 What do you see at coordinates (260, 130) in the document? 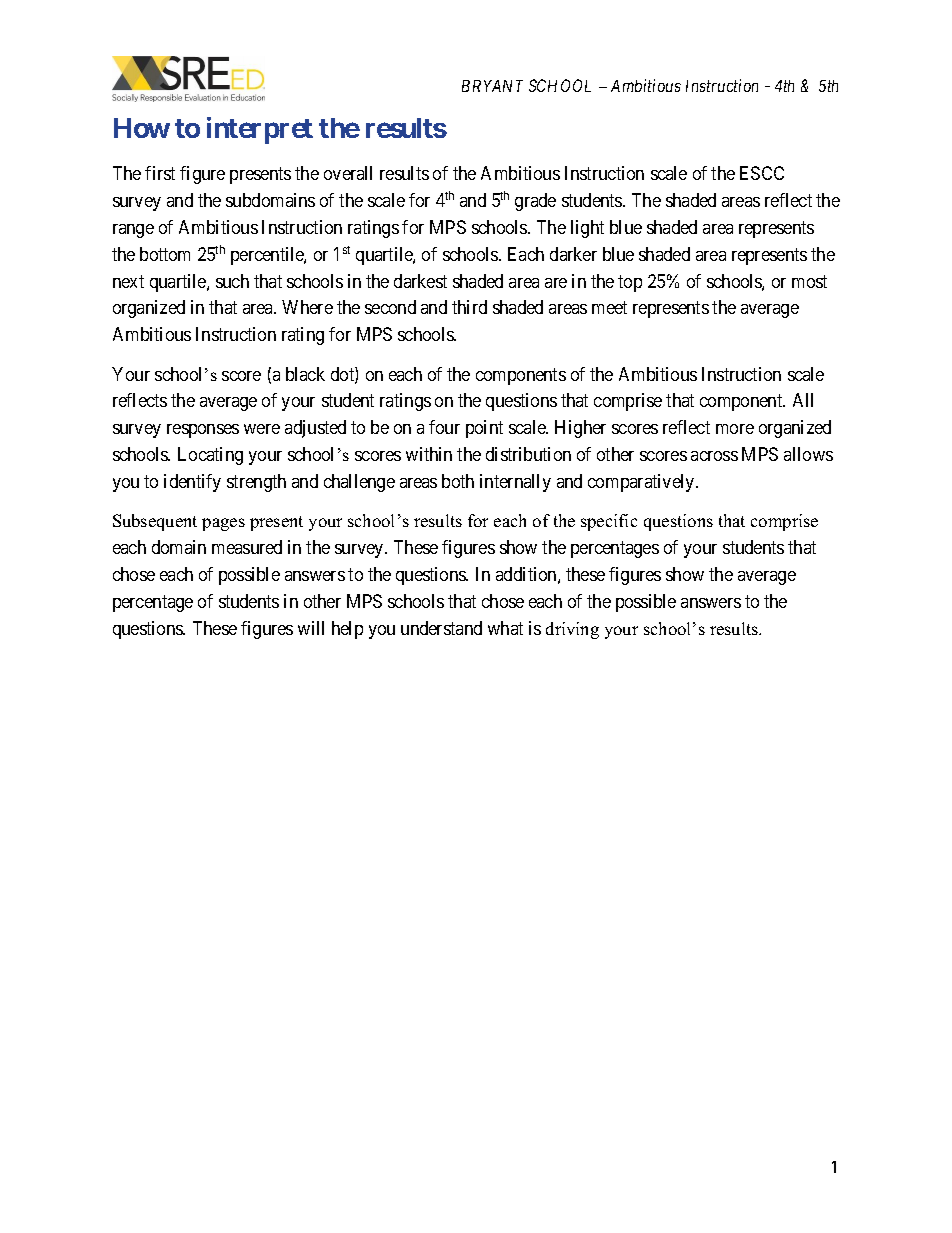
I see `interpret` at bounding box center [260, 130].
